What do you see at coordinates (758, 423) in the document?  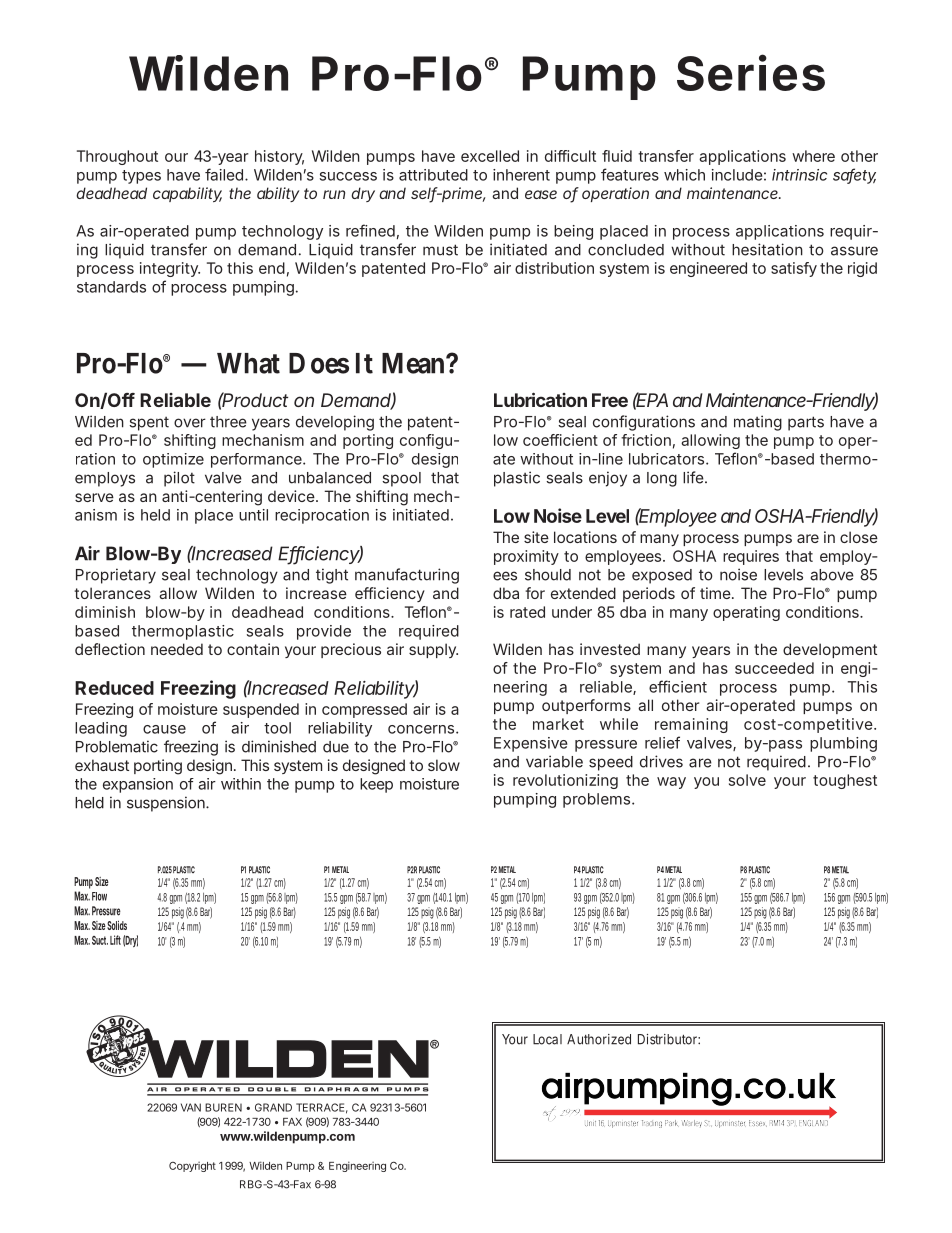 I see `mating` at bounding box center [758, 423].
